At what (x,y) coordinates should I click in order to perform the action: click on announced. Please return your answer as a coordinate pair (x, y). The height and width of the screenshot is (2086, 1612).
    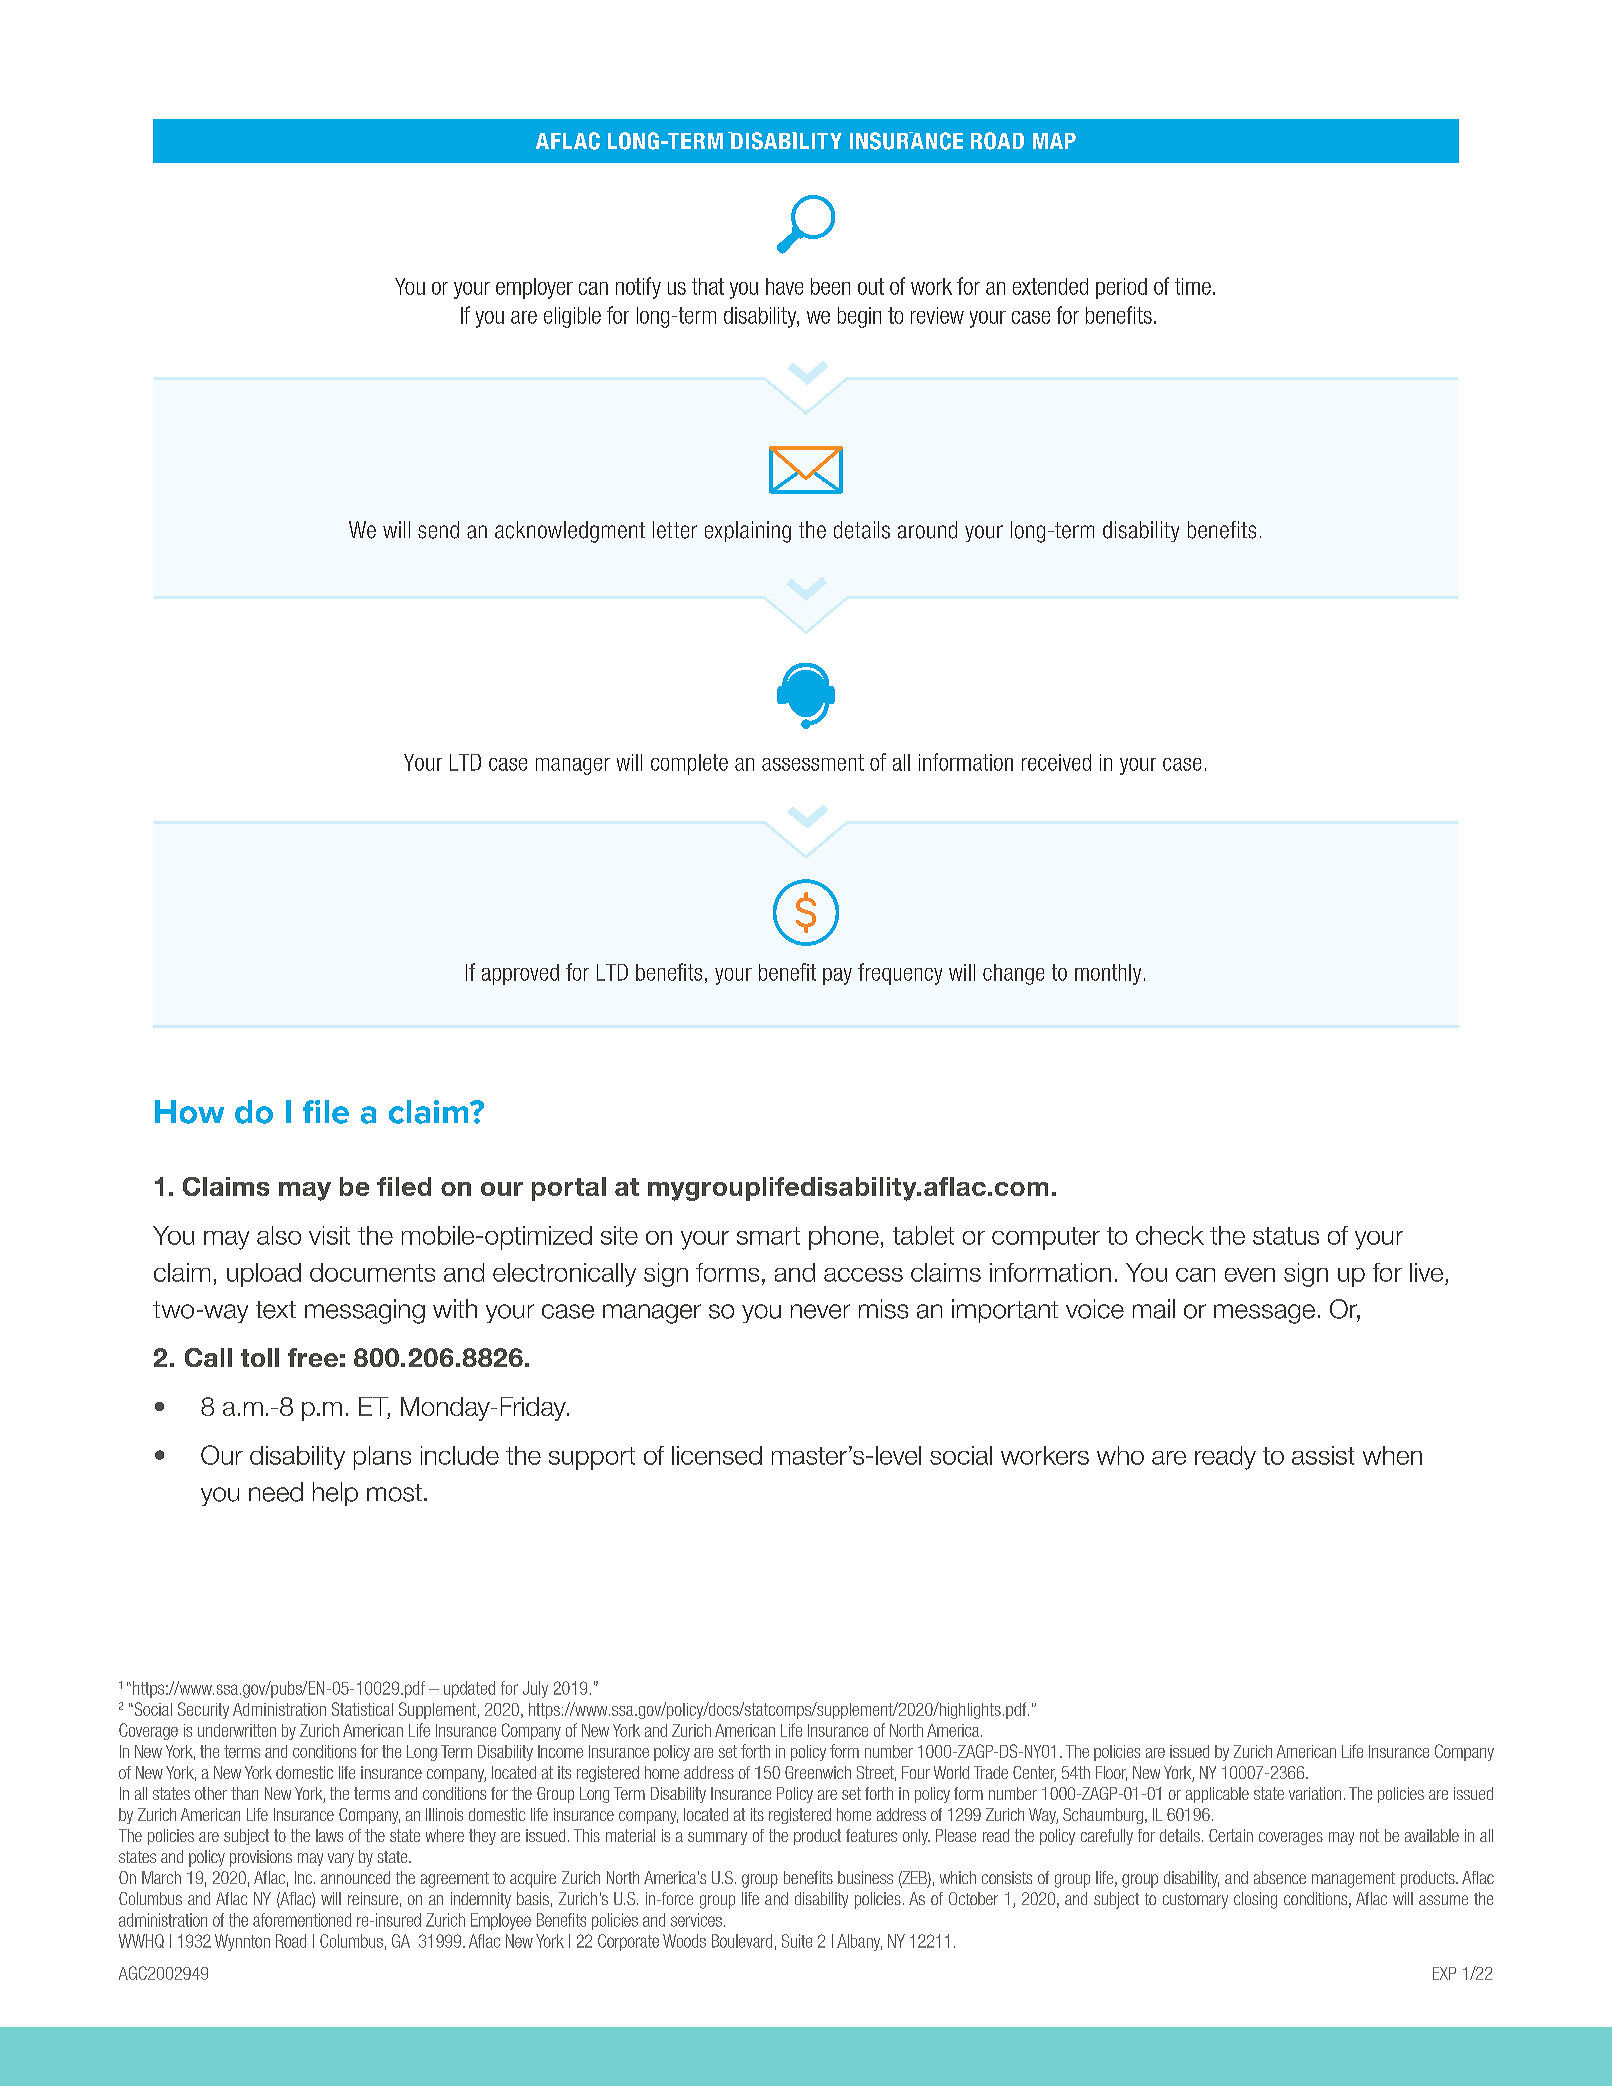
    Looking at the image, I should click on (355, 1877).
